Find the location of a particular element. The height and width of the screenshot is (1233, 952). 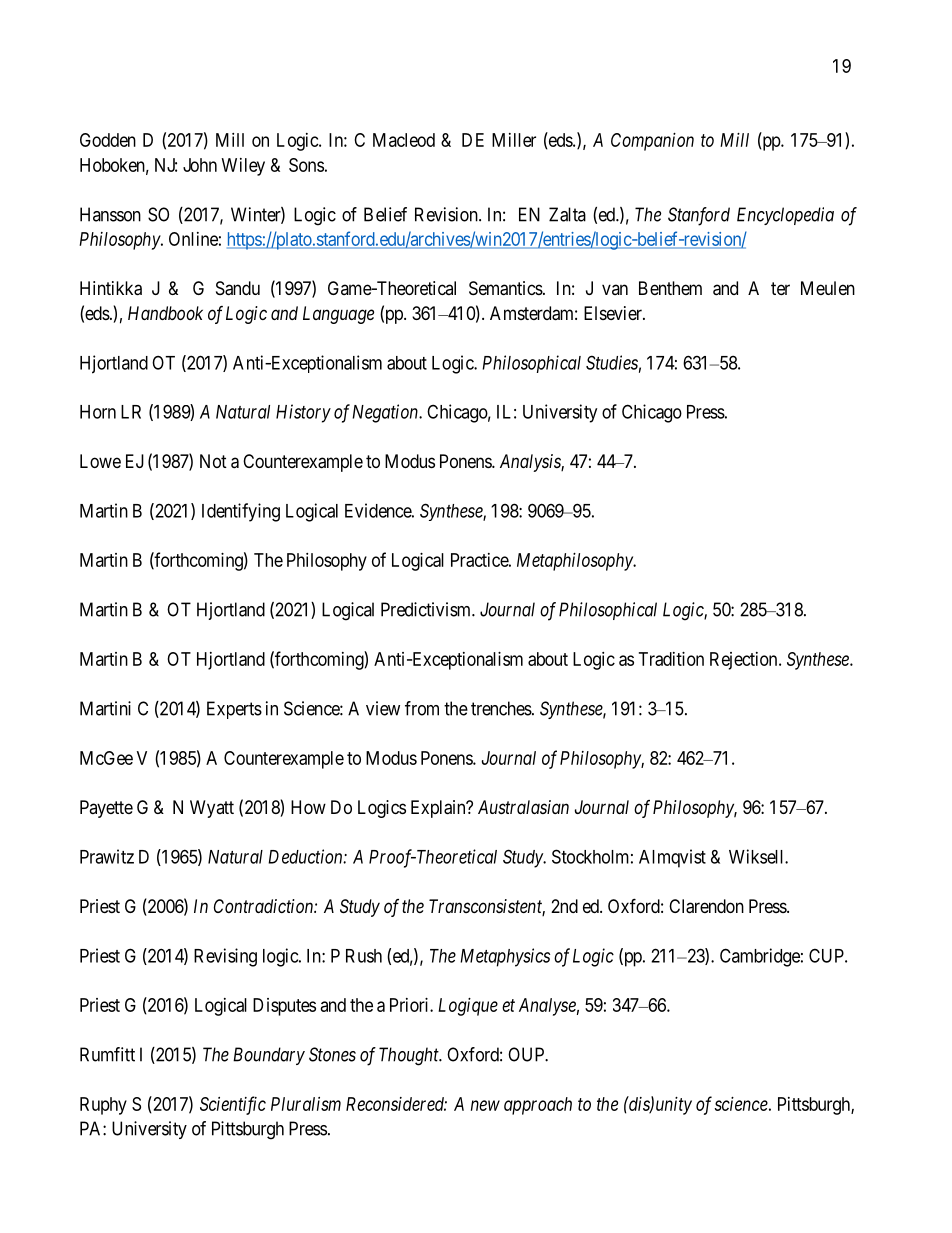

John is located at coordinates (200, 165).
